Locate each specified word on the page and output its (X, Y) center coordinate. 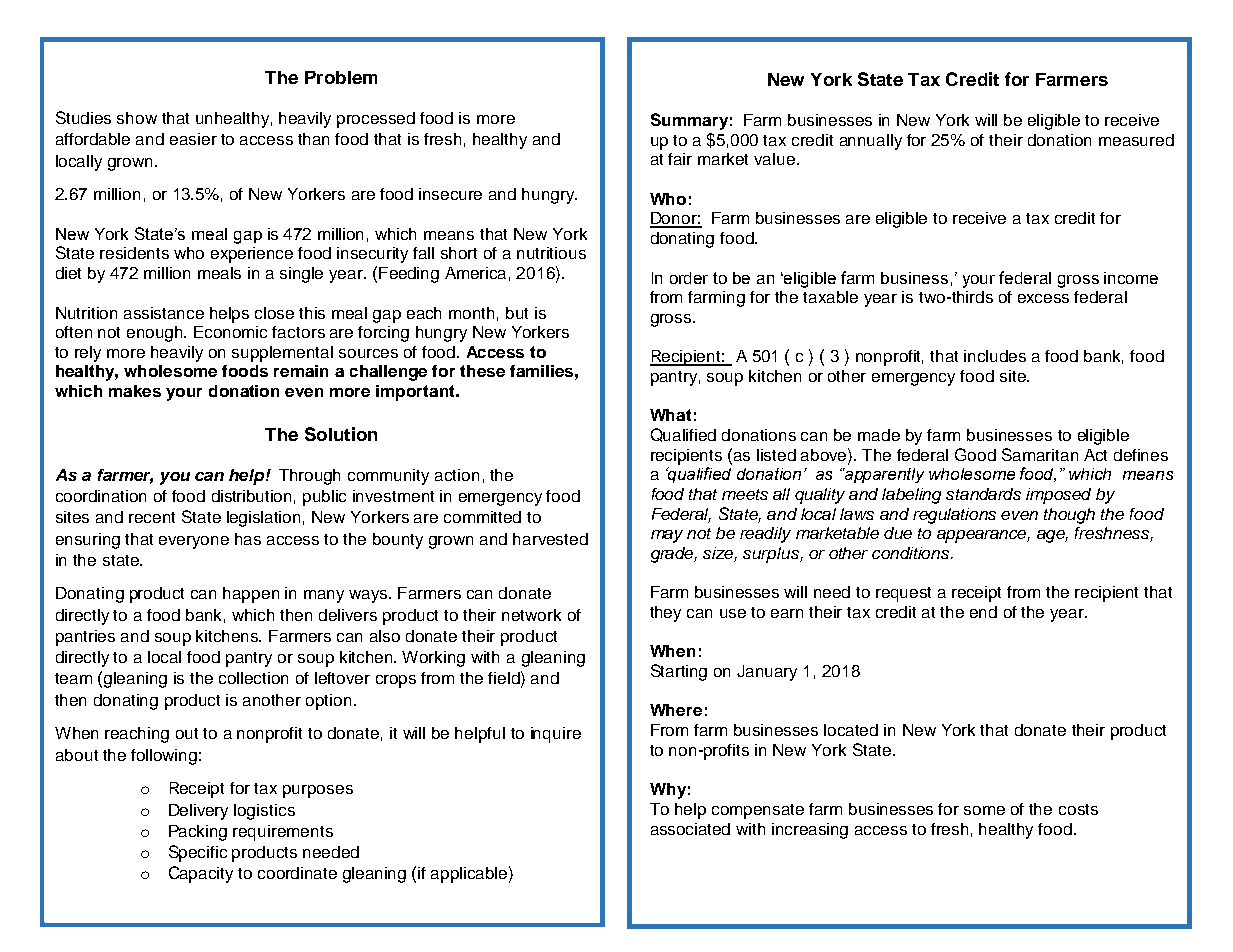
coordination (101, 496)
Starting (679, 672)
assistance (164, 313)
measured (1136, 140)
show (137, 118)
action (457, 475)
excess (1043, 298)
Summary (689, 121)
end (983, 612)
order (689, 278)
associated (690, 829)
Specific (198, 853)
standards (983, 494)
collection (253, 678)
